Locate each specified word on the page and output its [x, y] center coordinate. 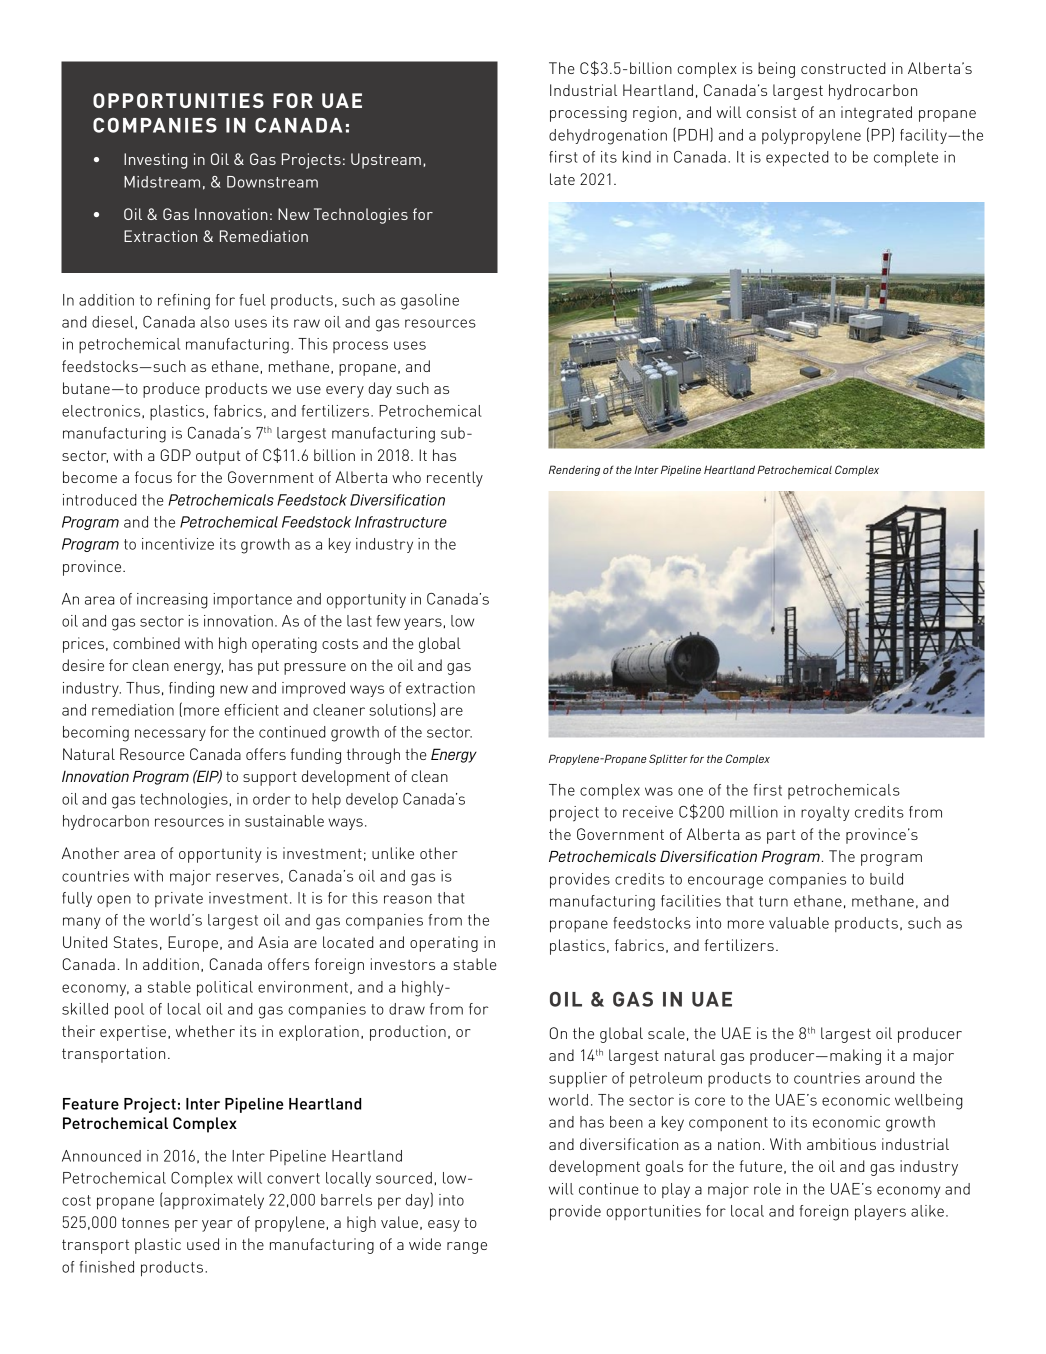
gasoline [430, 302]
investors [403, 964]
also [214, 322]
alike [927, 1211]
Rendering [574, 470]
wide [425, 1244]
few [388, 621]
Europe [193, 944]
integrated [876, 114]
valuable [799, 923]
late [562, 179]
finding [191, 690]
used [203, 1244]
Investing [155, 161]
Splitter [668, 759]
